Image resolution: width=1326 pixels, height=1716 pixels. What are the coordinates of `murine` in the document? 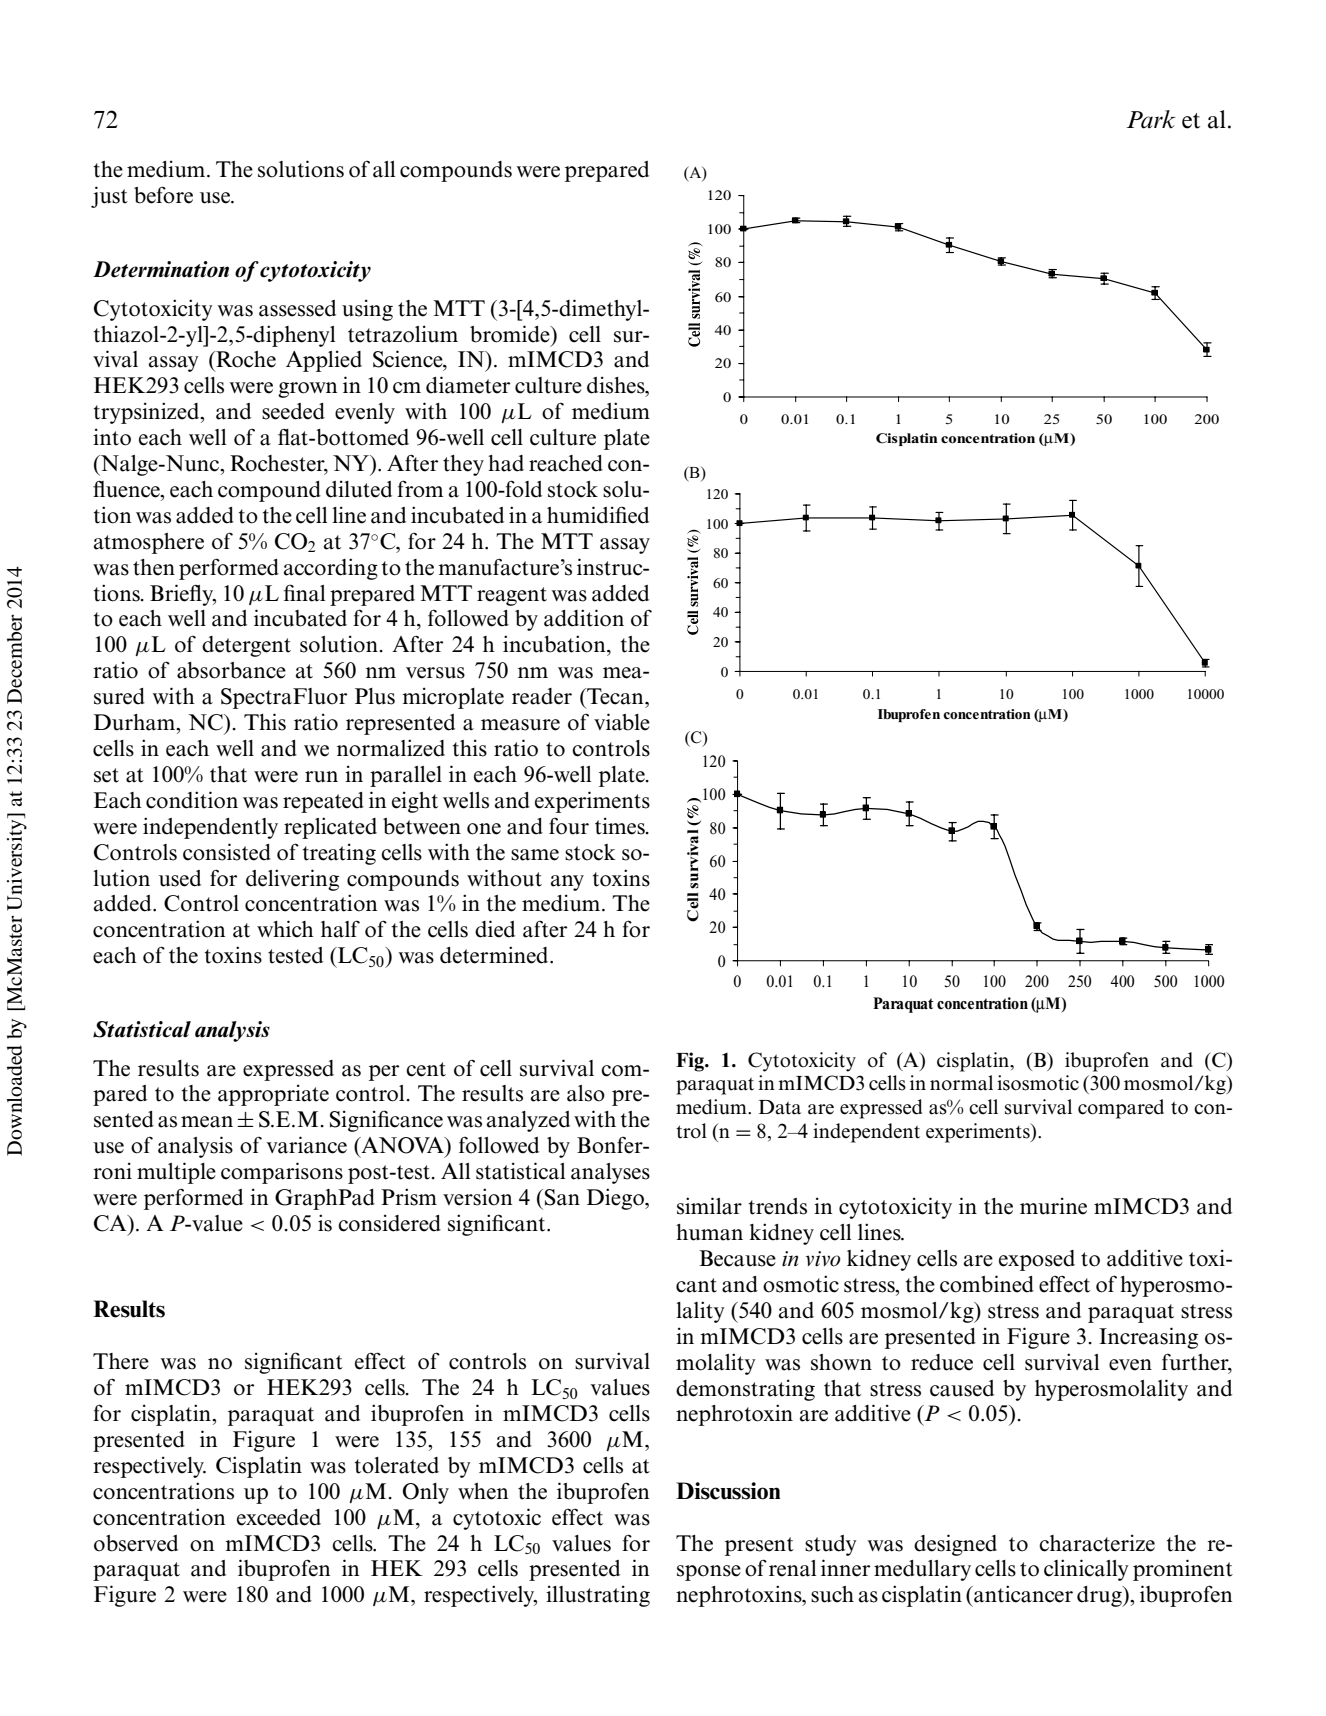 It's located at (1053, 1206).
